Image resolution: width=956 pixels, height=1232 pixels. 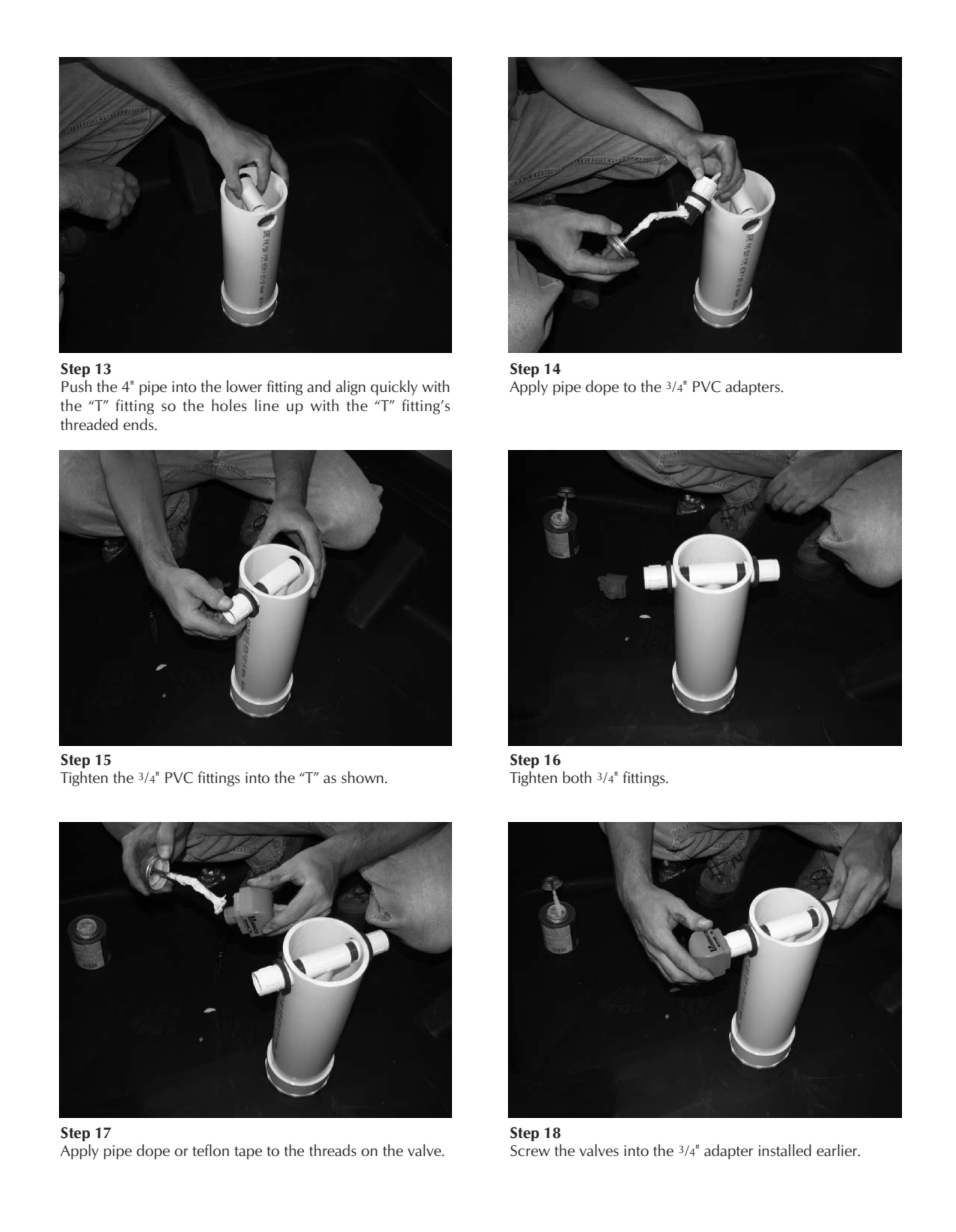 I want to click on both, so click(x=577, y=777).
